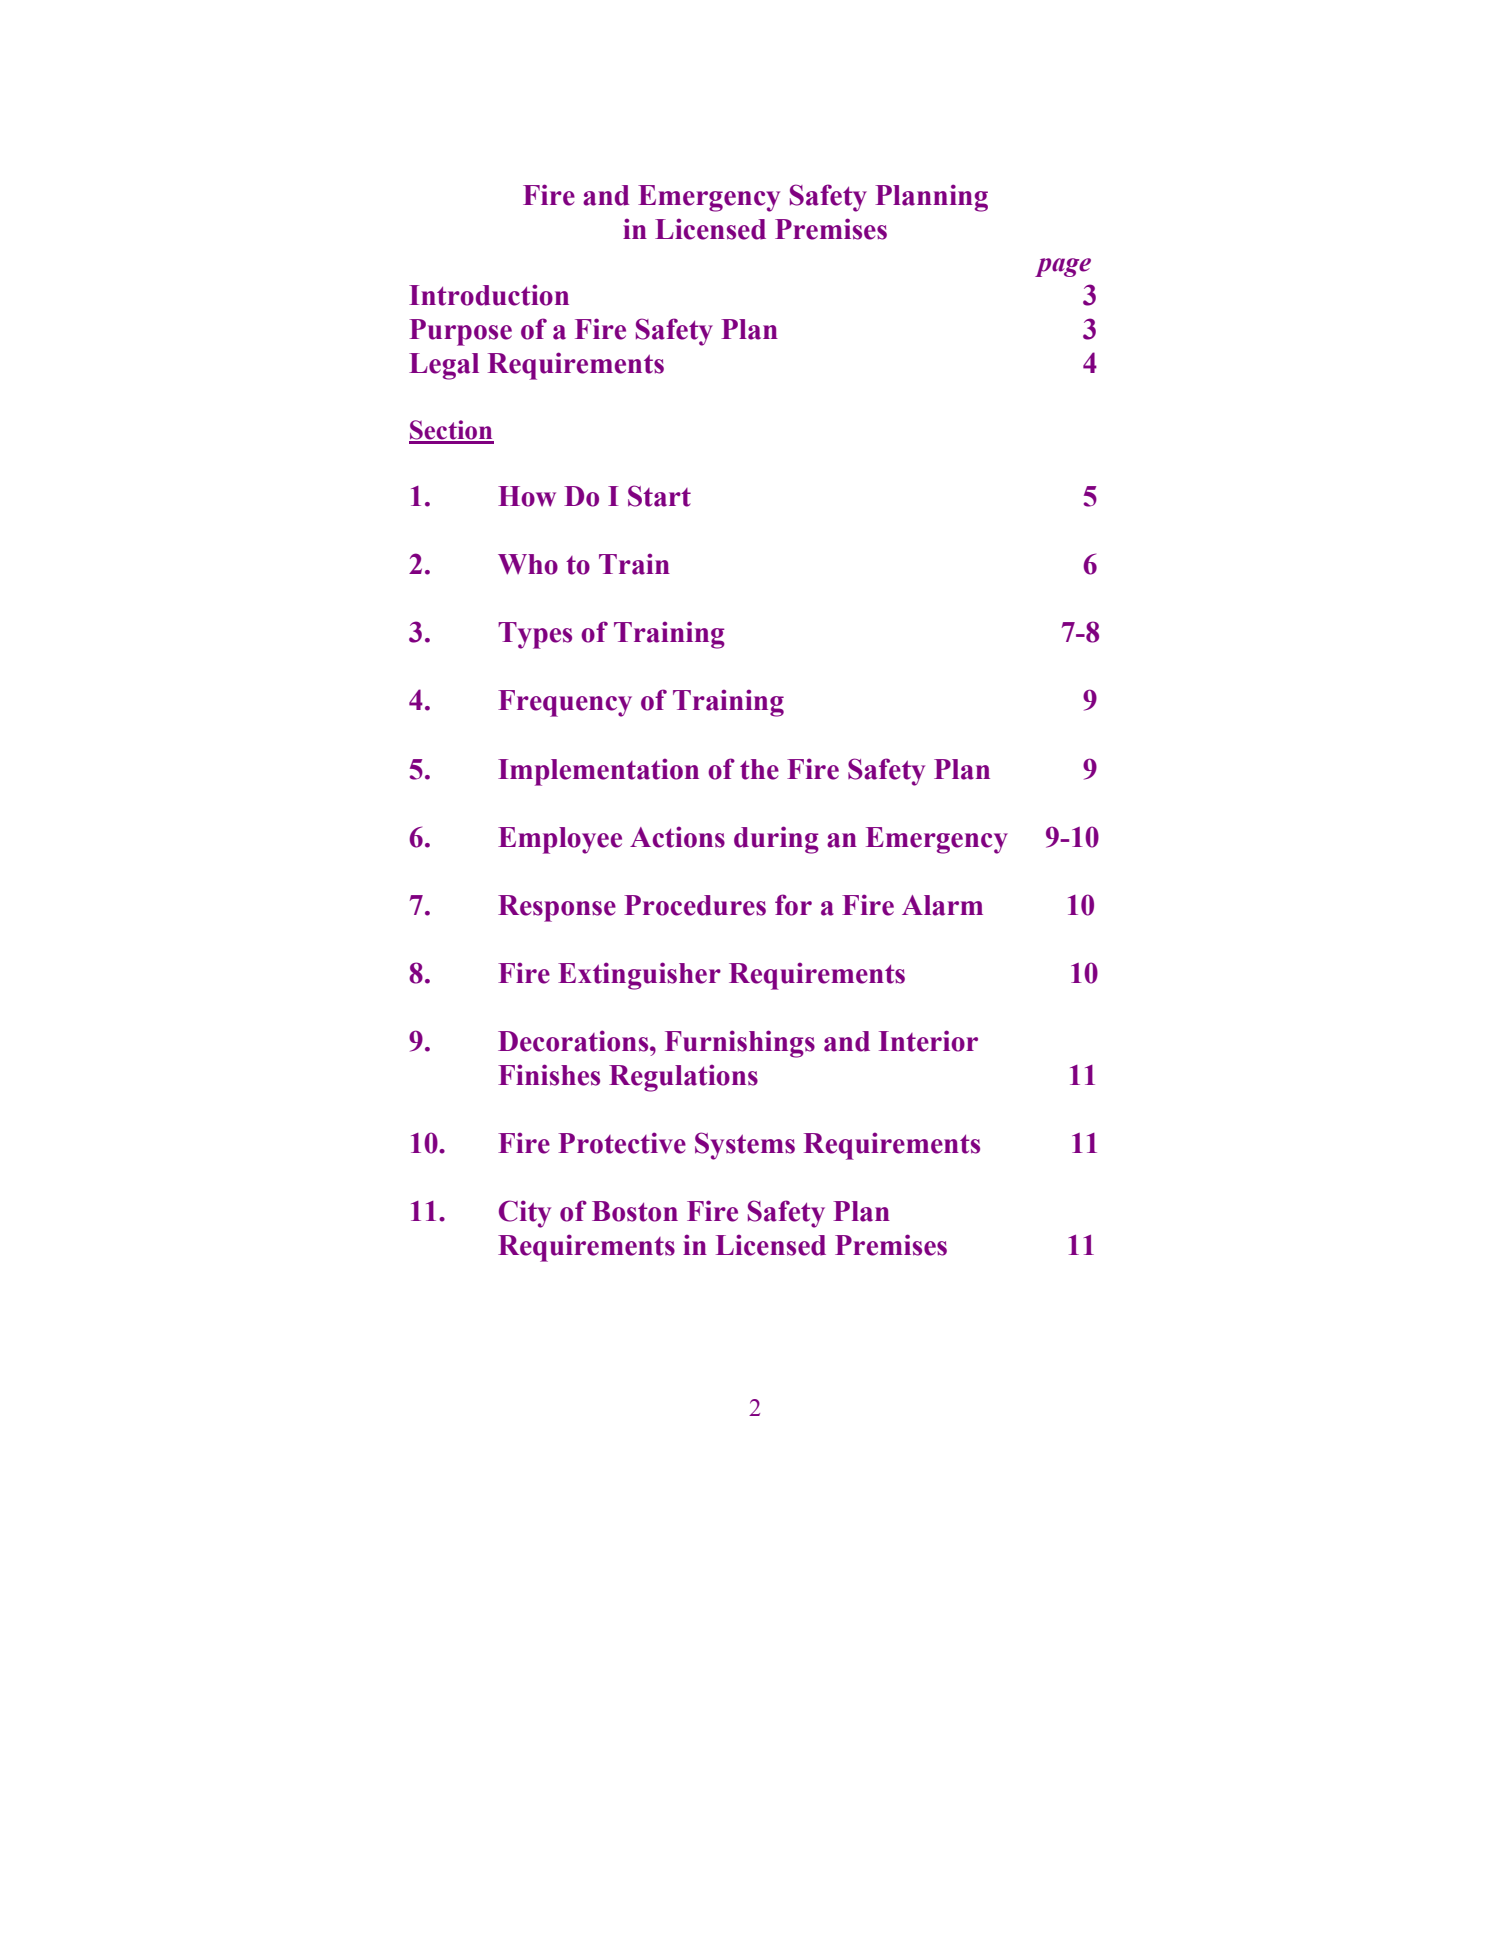  Describe the element at coordinates (759, 769) in the document. I see `the` at that location.
